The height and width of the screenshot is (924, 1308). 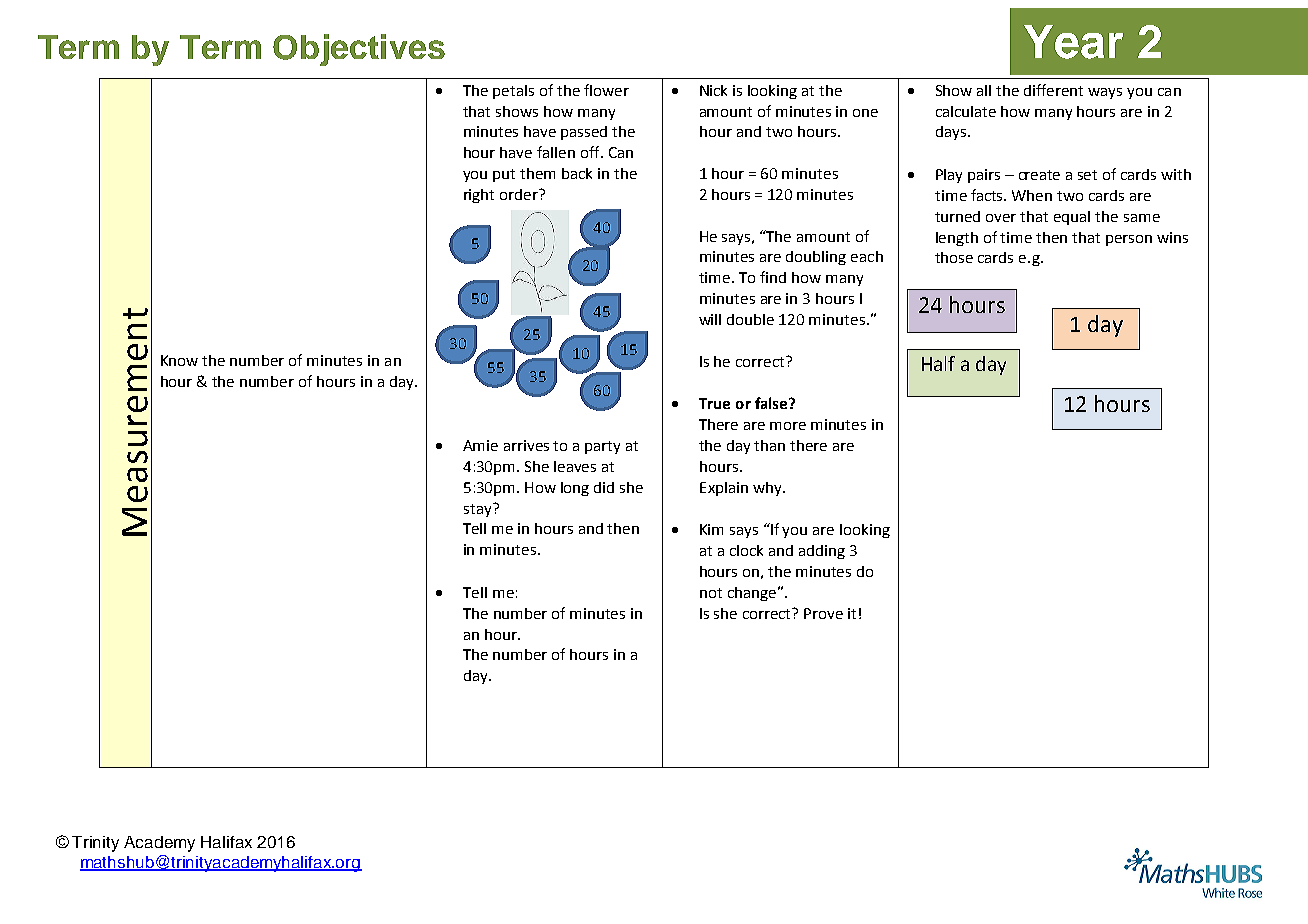 I want to click on right, so click(x=479, y=196).
